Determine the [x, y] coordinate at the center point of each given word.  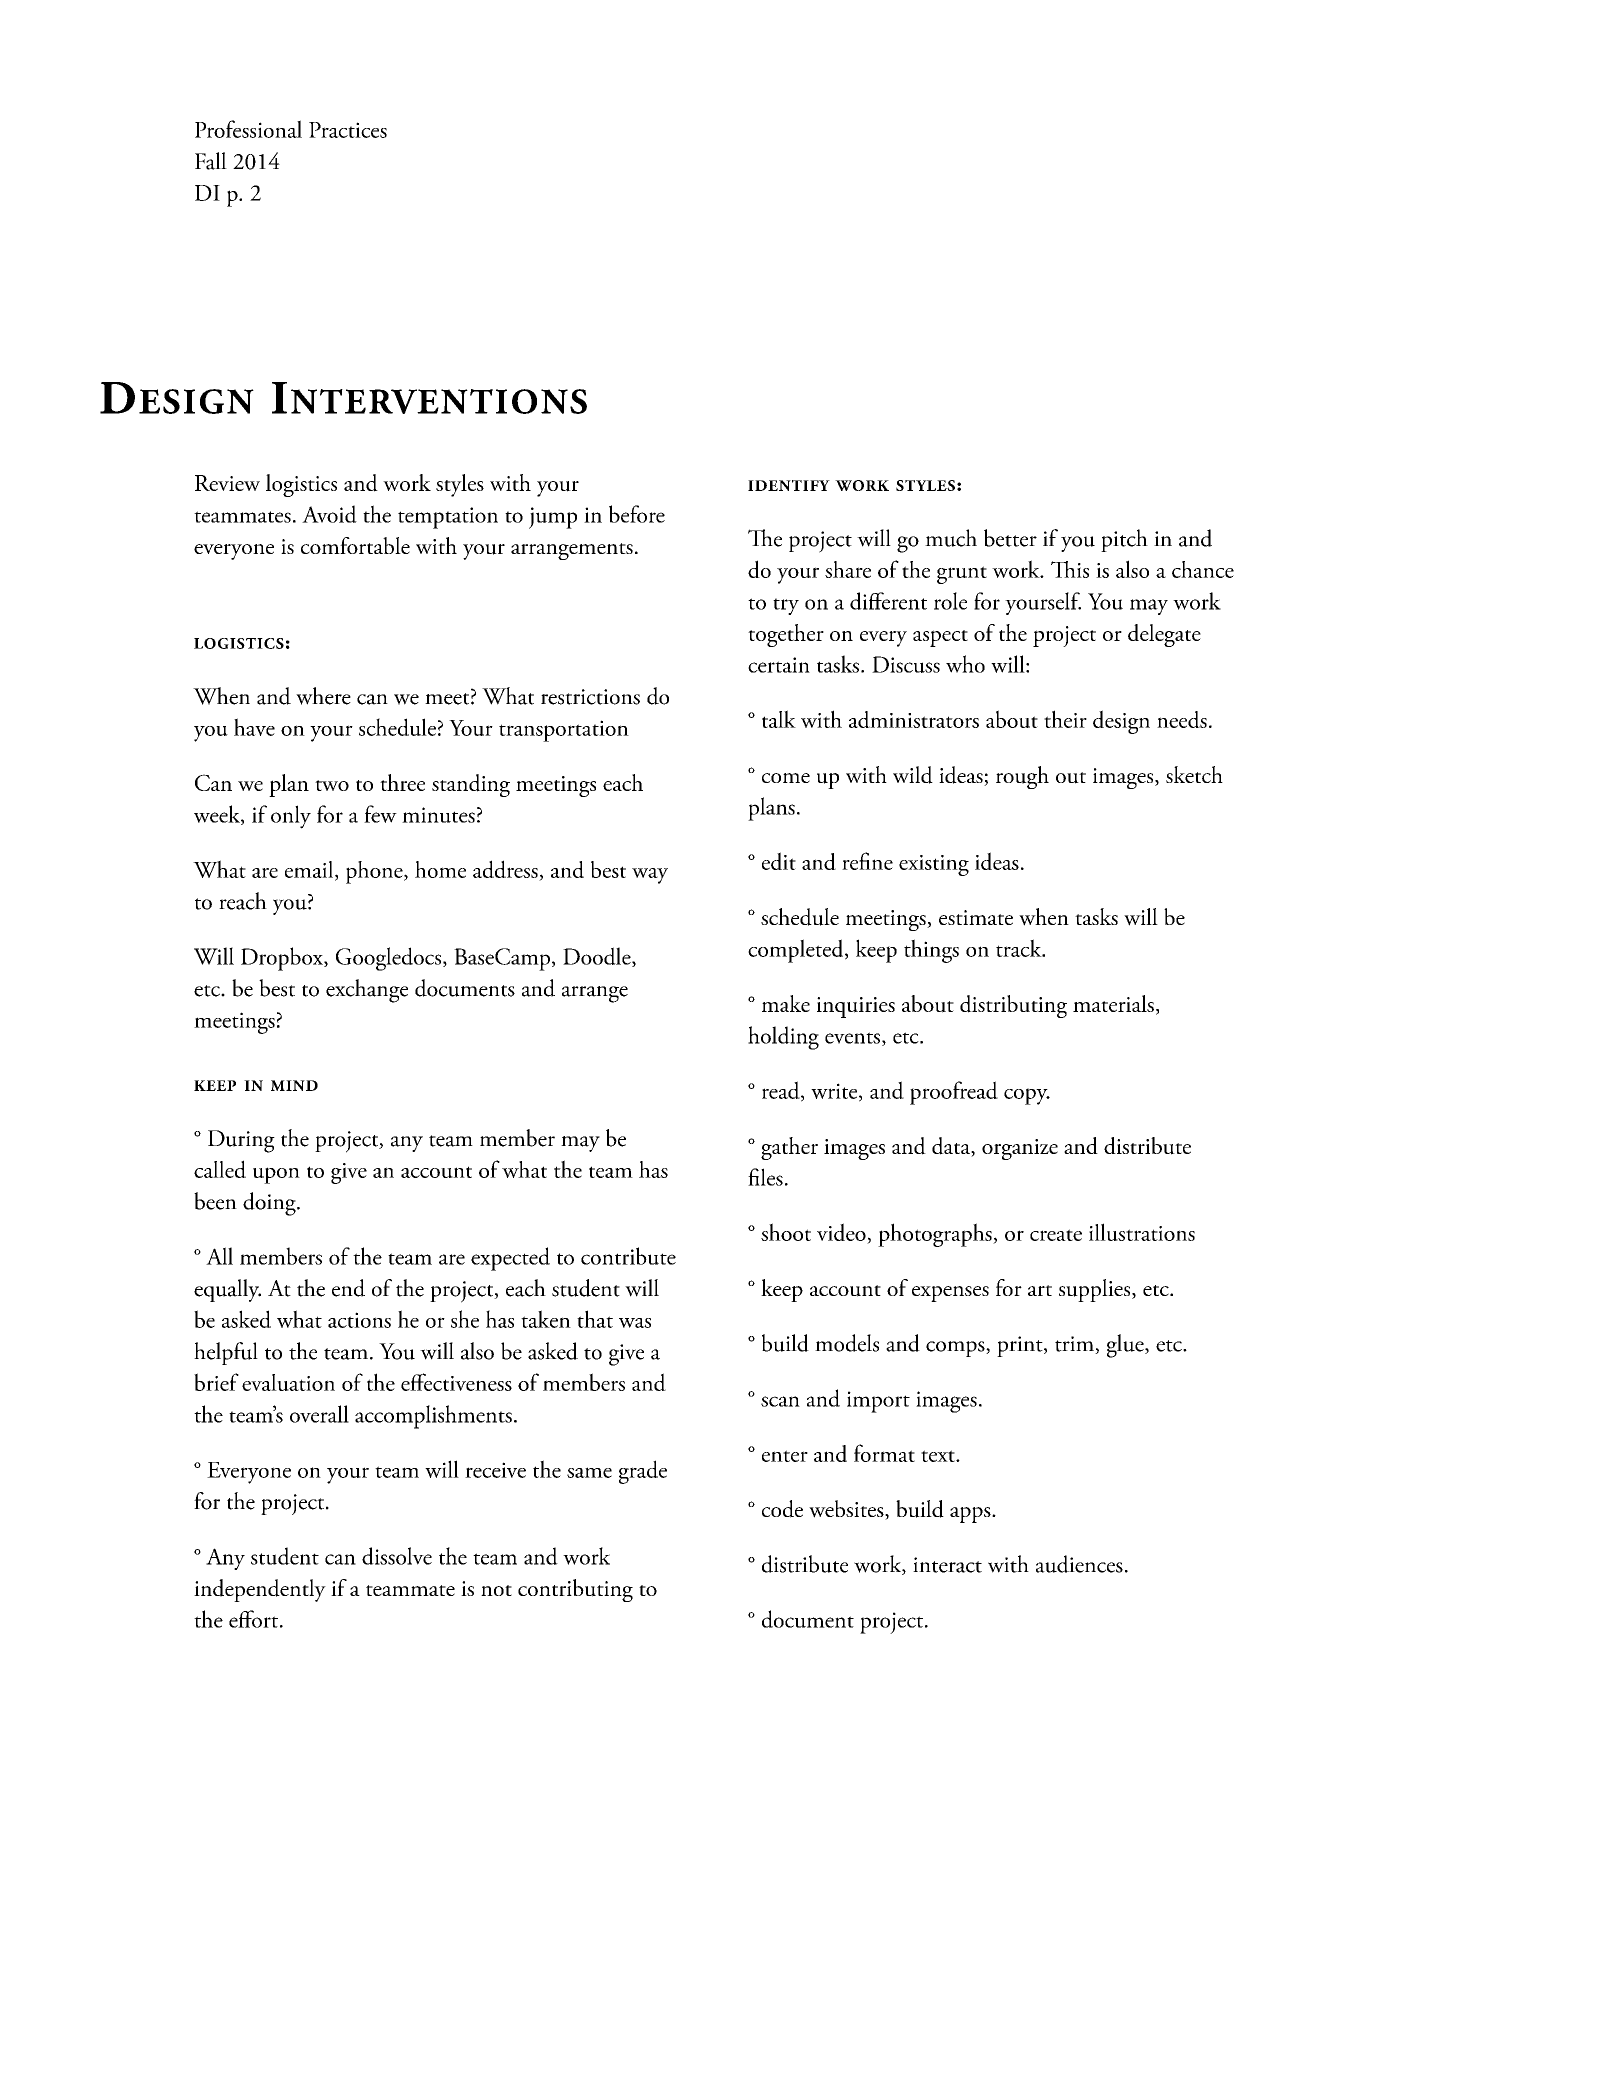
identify [789, 485]
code [782, 1509]
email [310, 870]
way [650, 876]
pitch [1124, 540]
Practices [348, 130]
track [1020, 948]
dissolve [397, 1556]
